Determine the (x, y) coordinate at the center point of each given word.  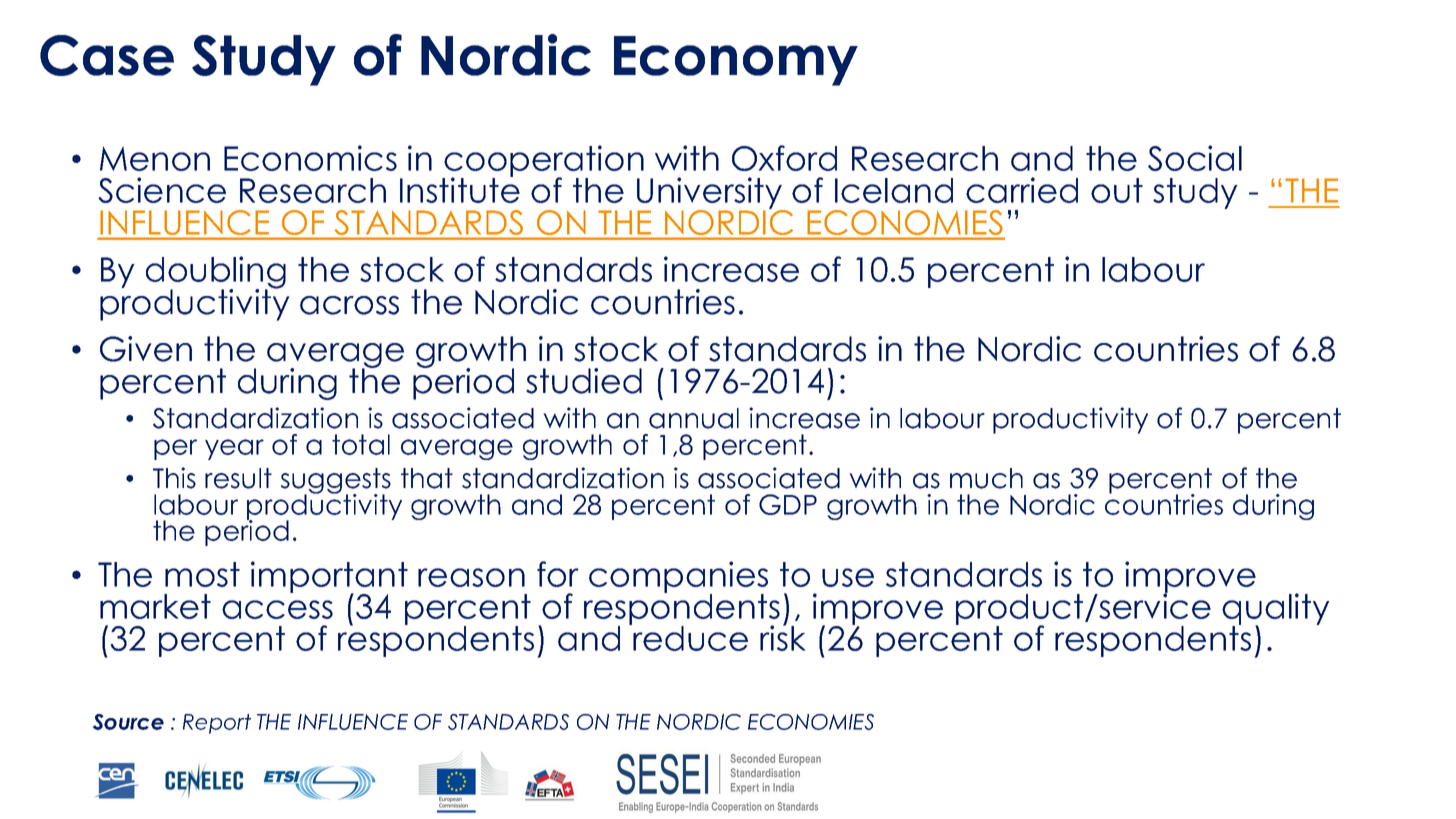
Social (1195, 158)
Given (146, 349)
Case (107, 55)
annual (694, 418)
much (986, 478)
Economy (736, 61)
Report (217, 724)
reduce (689, 637)
